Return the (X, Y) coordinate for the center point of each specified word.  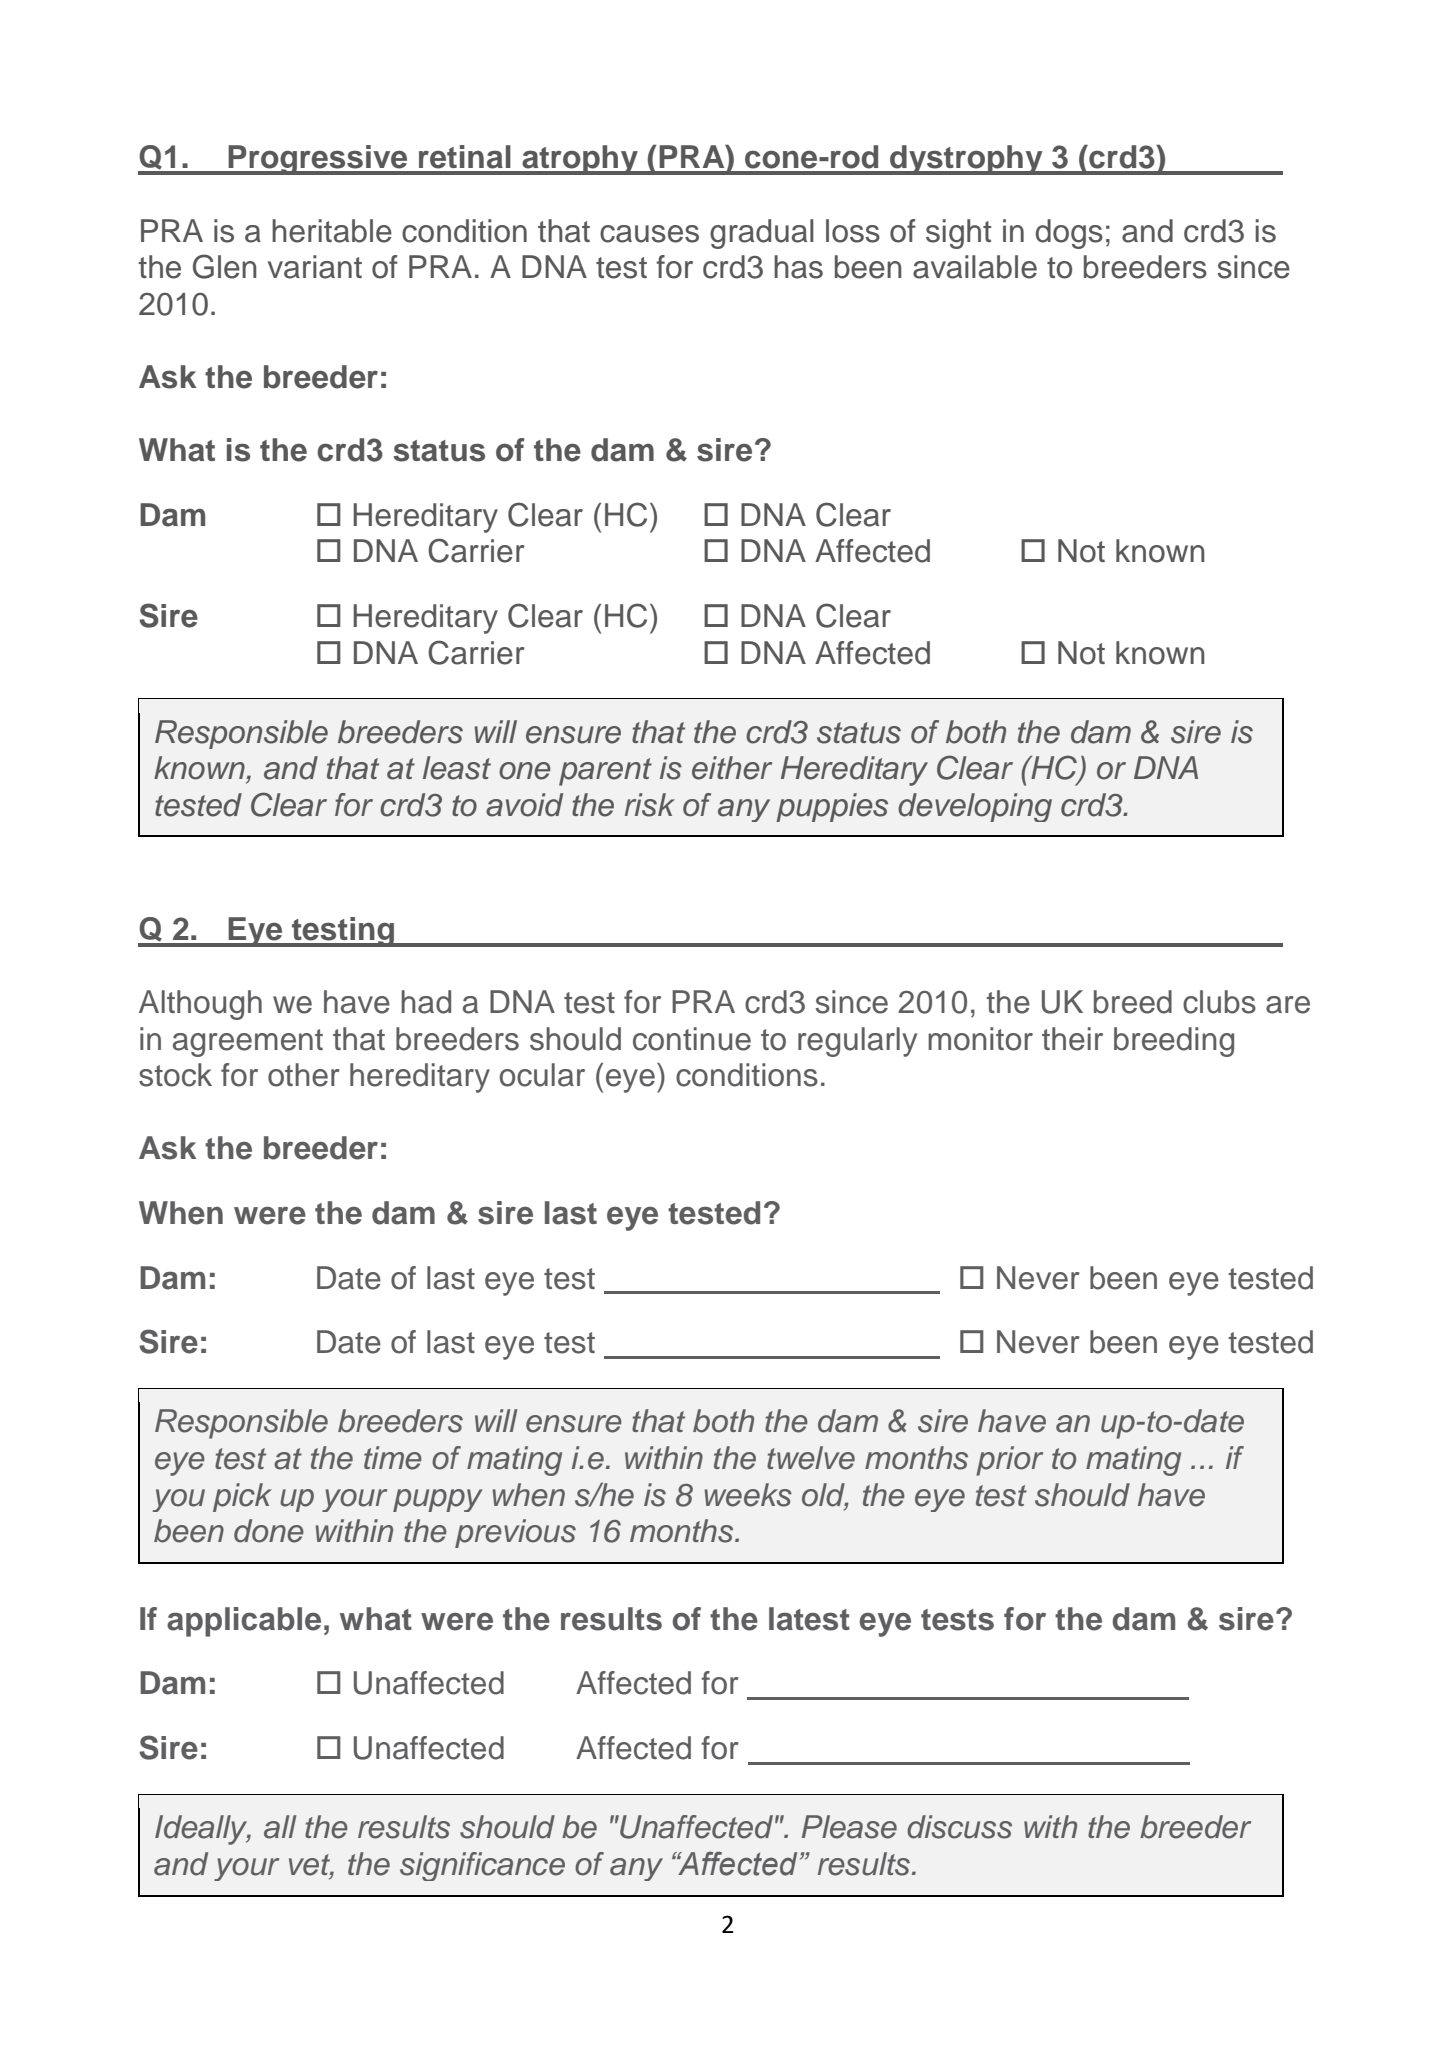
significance (482, 1866)
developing (975, 807)
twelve (811, 1458)
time (393, 1458)
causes (649, 234)
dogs (1069, 234)
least (457, 768)
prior (1009, 1461)
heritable (332, 231)
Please (849, 1827)
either (732, 768)
